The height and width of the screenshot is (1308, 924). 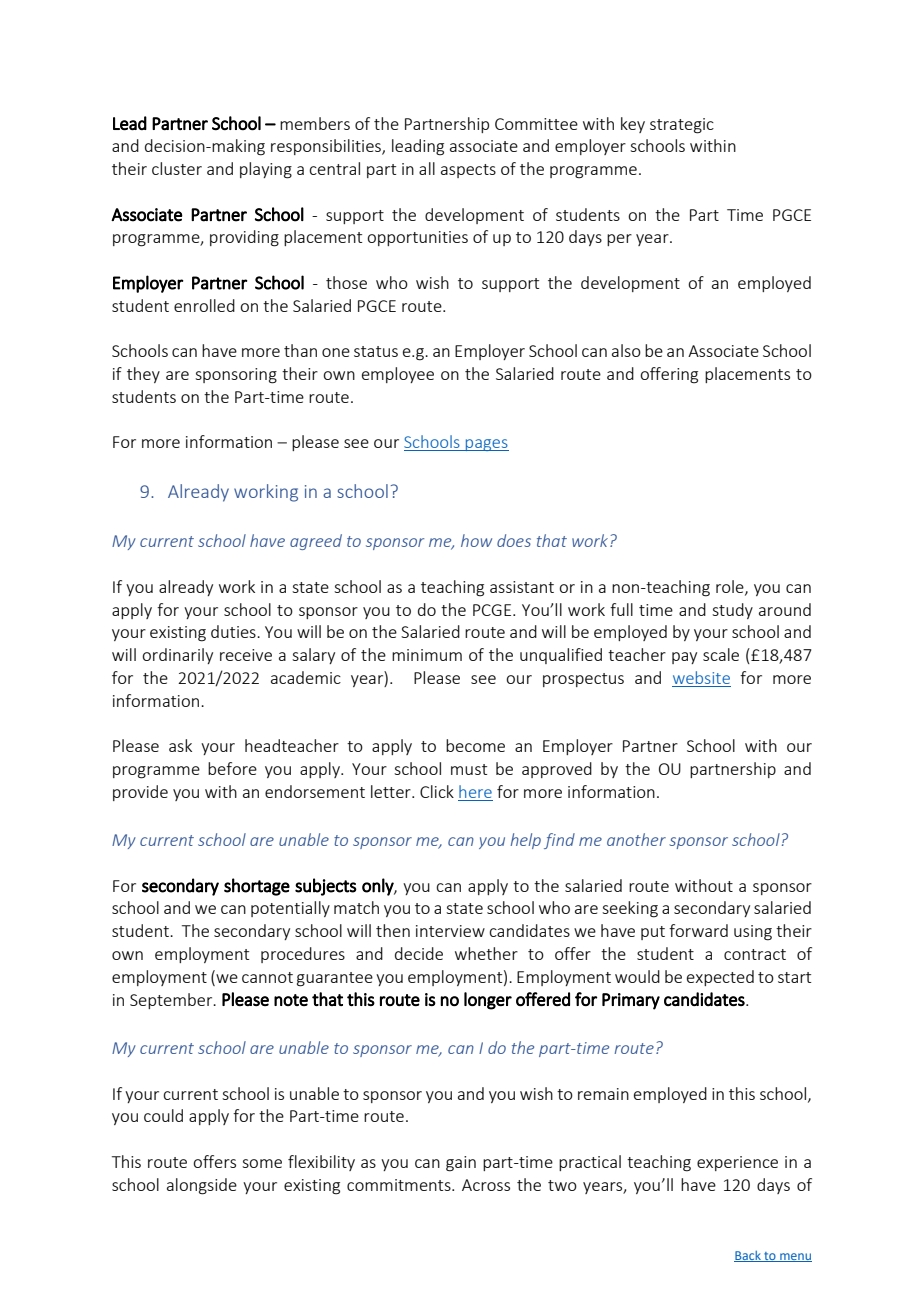 I want to click on receive, so click(x=246, y=655).
